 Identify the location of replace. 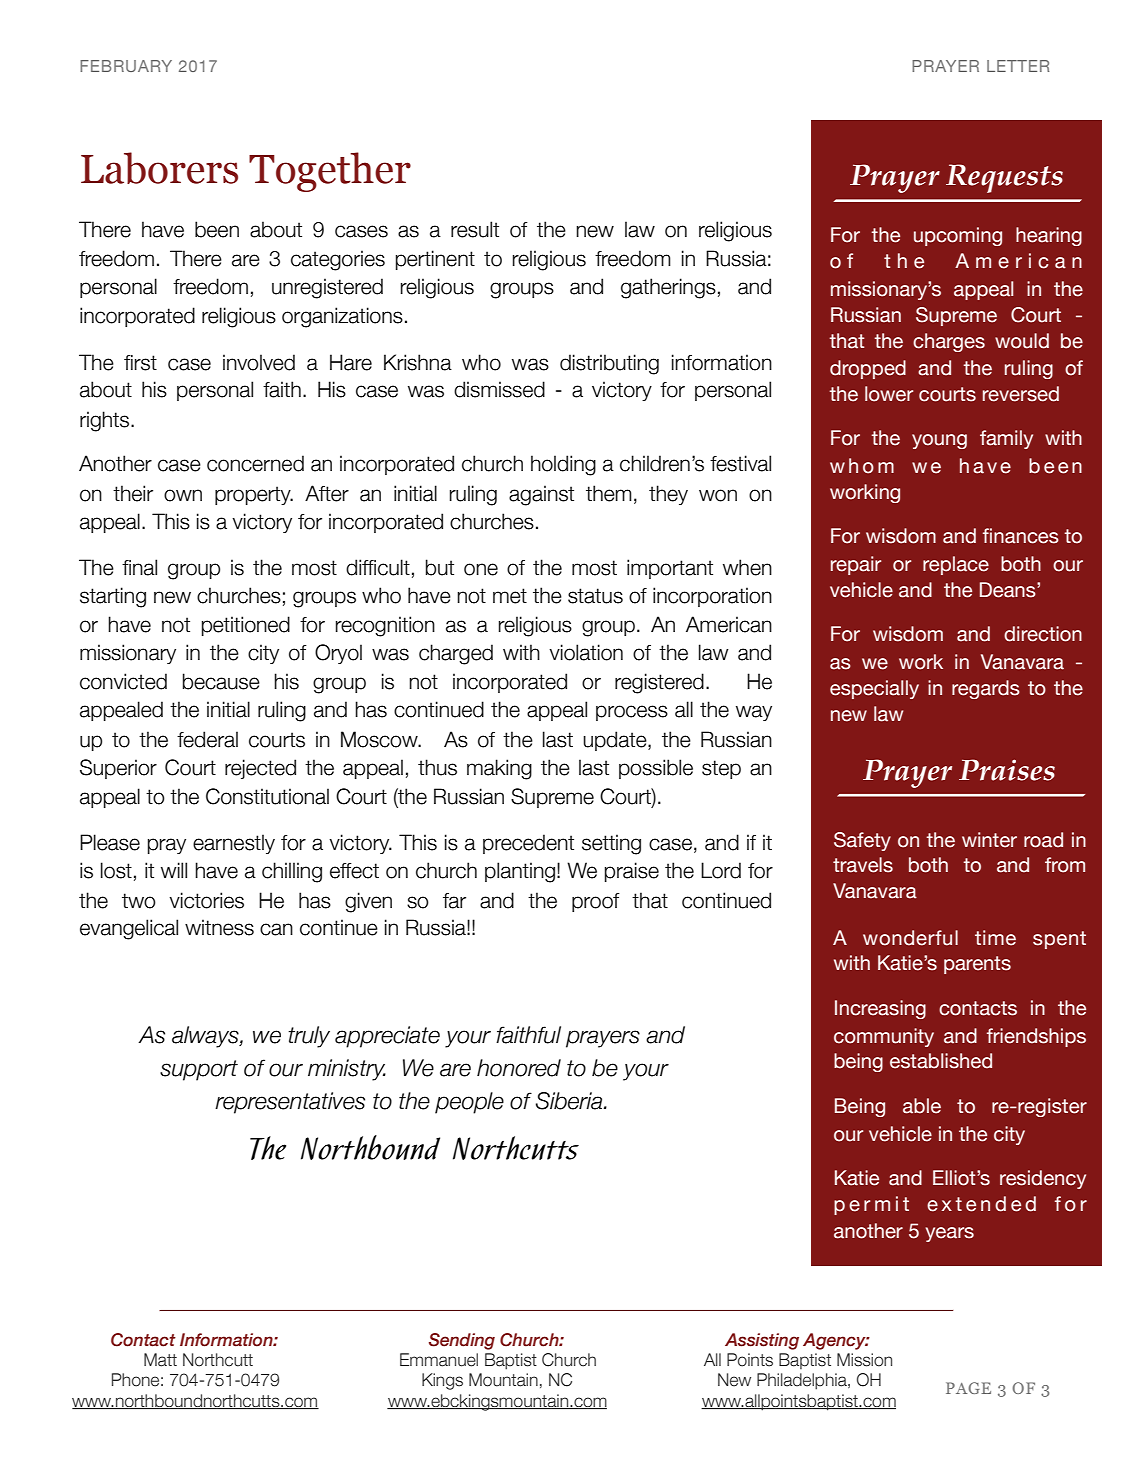
(956, 565).
